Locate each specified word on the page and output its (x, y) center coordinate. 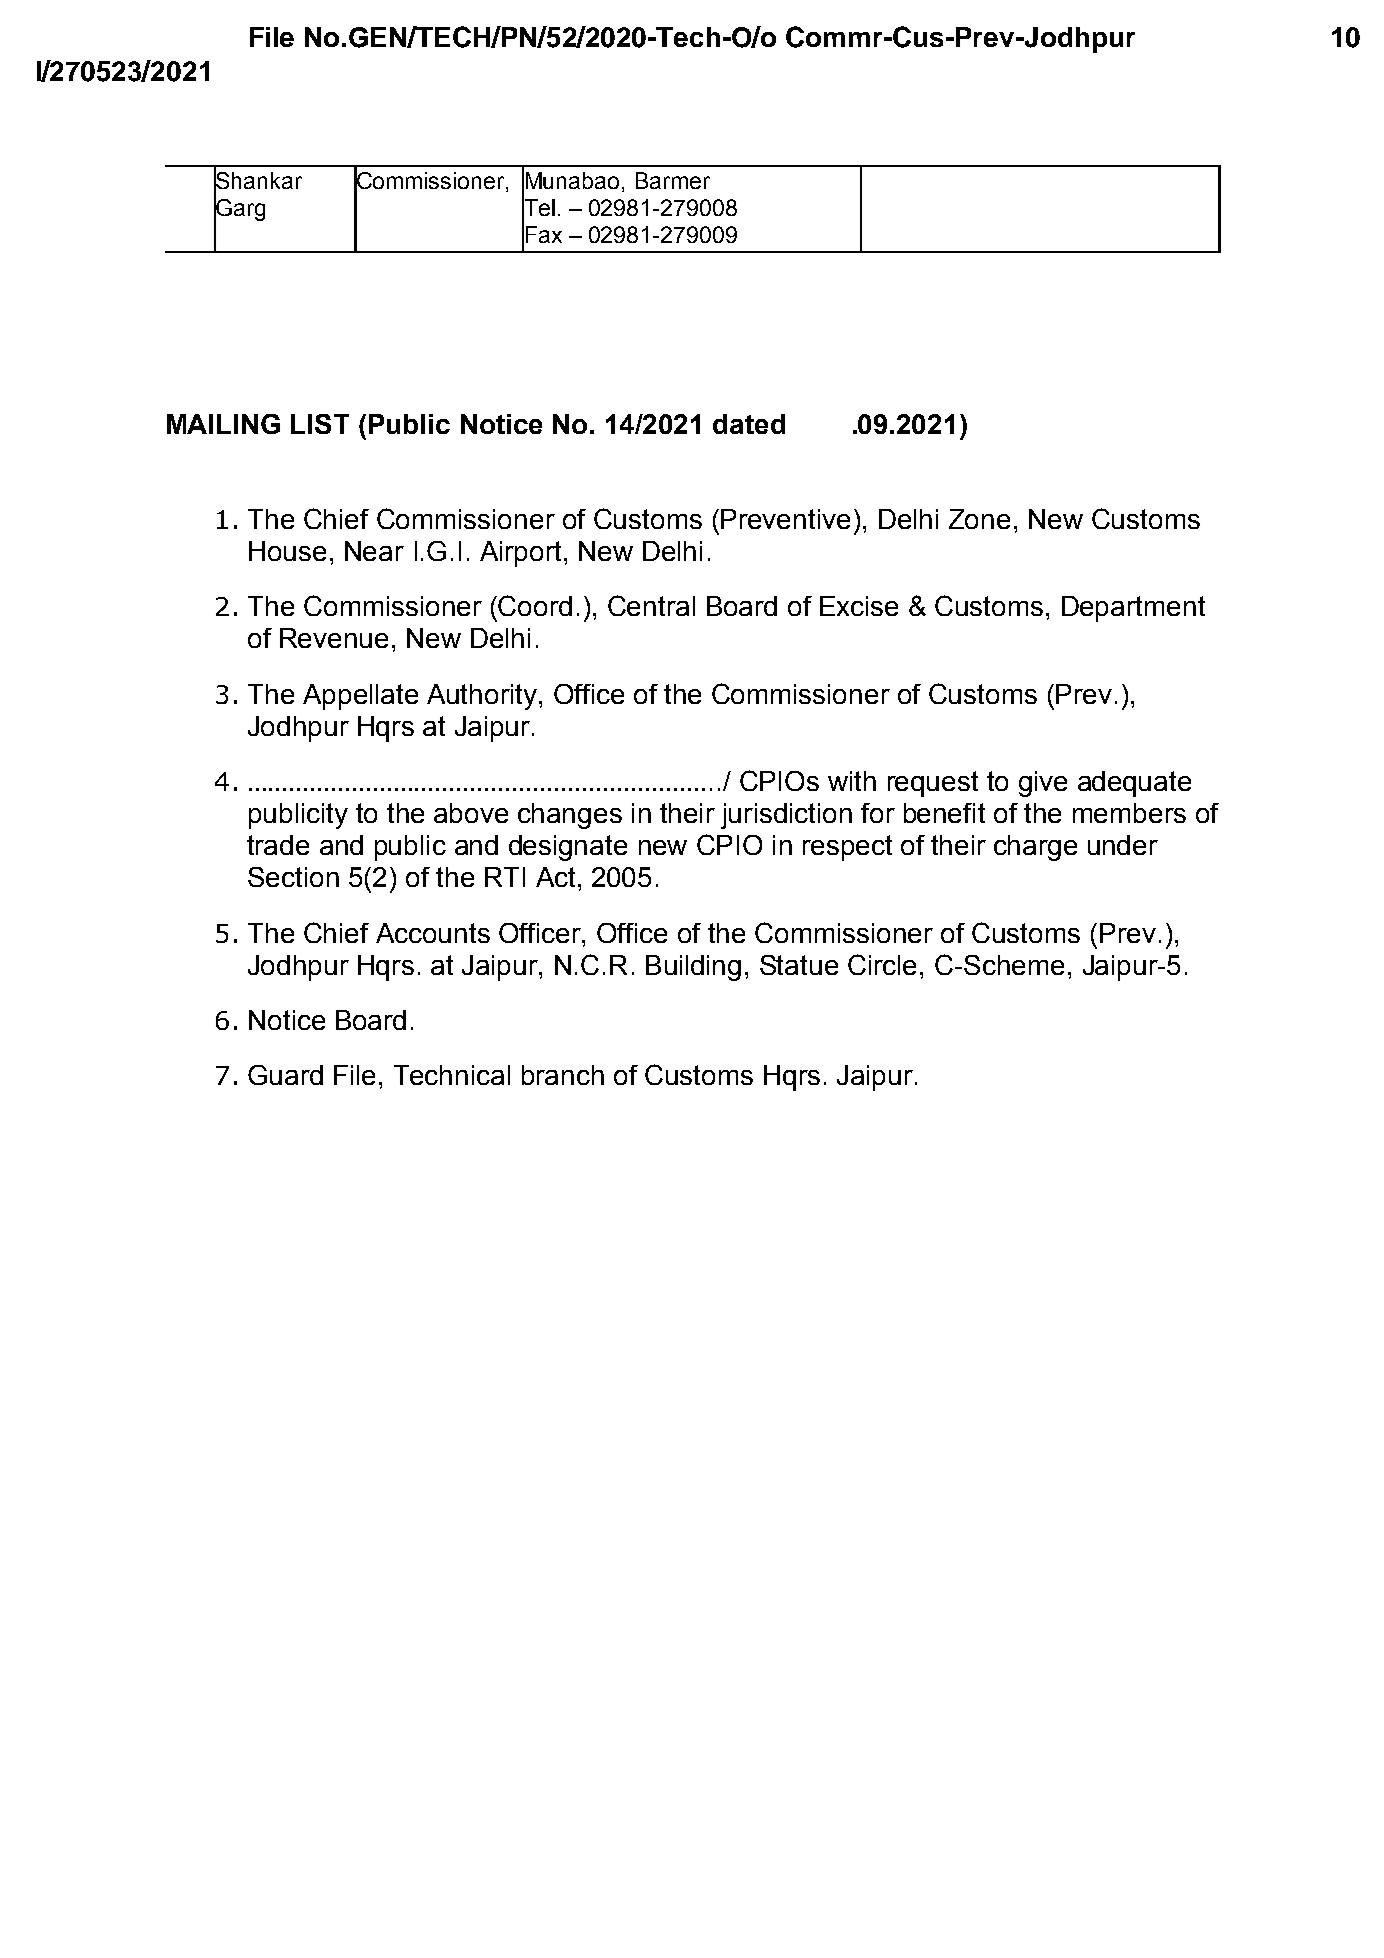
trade (278, 845)
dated (749, 424)
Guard (285, 1075)
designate (568, 848)
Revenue (334, 638)
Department (1133, 609)
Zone (979, 519)
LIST (320, 424)
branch (563, 1075)
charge (1035, 848)
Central (651, 605)
